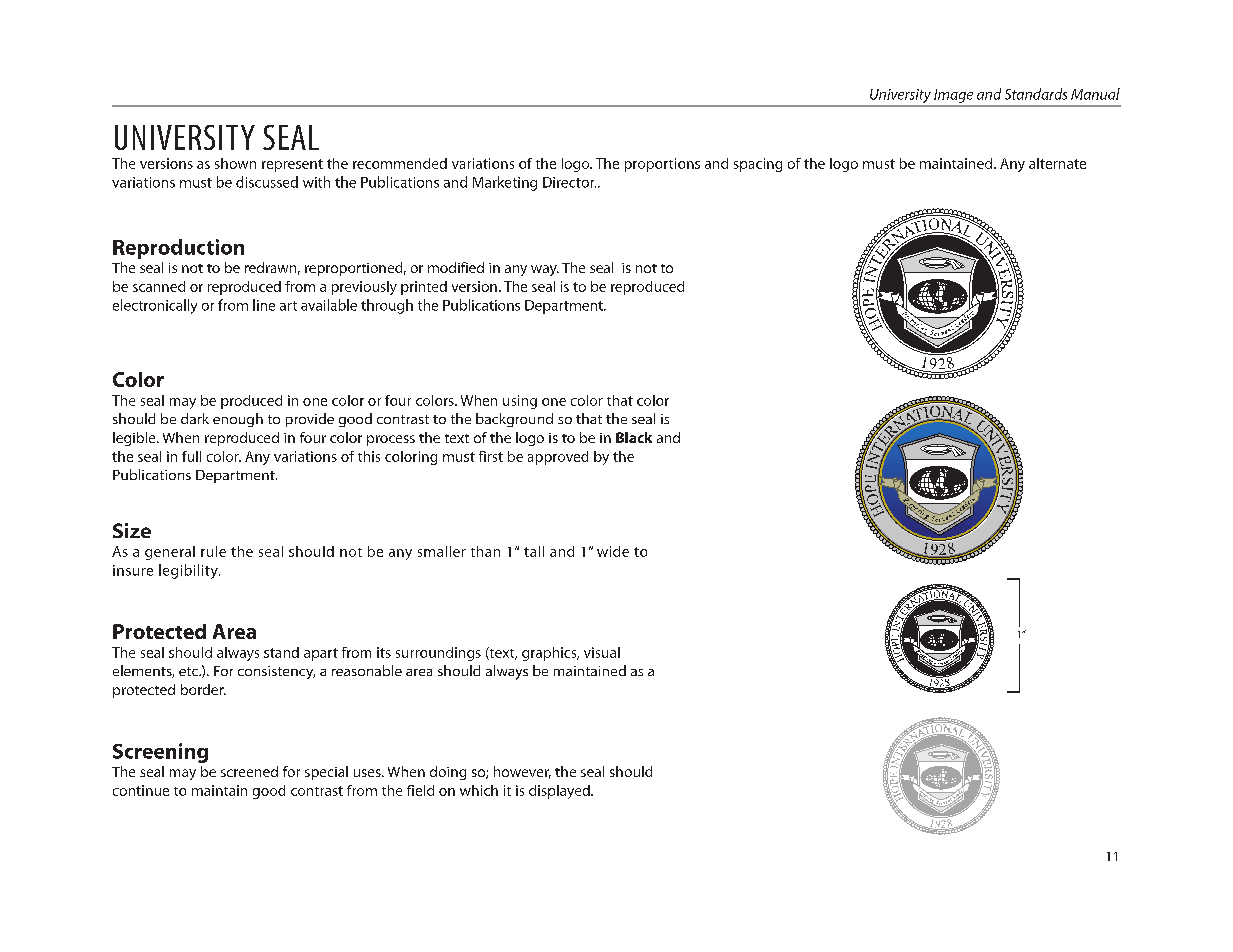 The image size is (1233, 952). Describe the element at coordinates (634, 437) in the page. I see `Black` at that location.
